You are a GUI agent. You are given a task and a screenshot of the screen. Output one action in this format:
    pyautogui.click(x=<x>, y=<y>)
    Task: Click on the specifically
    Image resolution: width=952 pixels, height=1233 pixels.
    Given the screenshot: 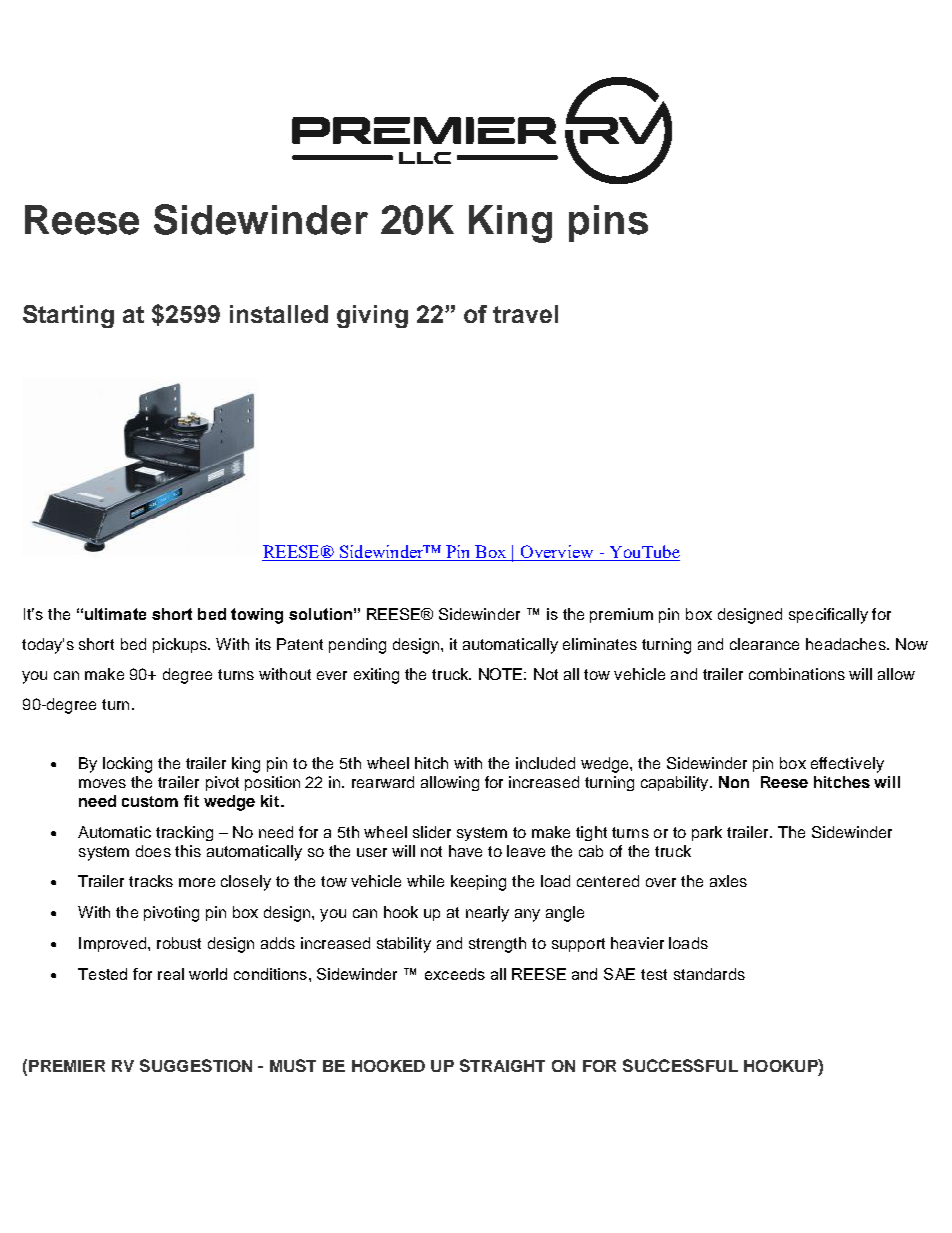 What is the action you would take?
    pyautogui.click(x=828, y=616)
